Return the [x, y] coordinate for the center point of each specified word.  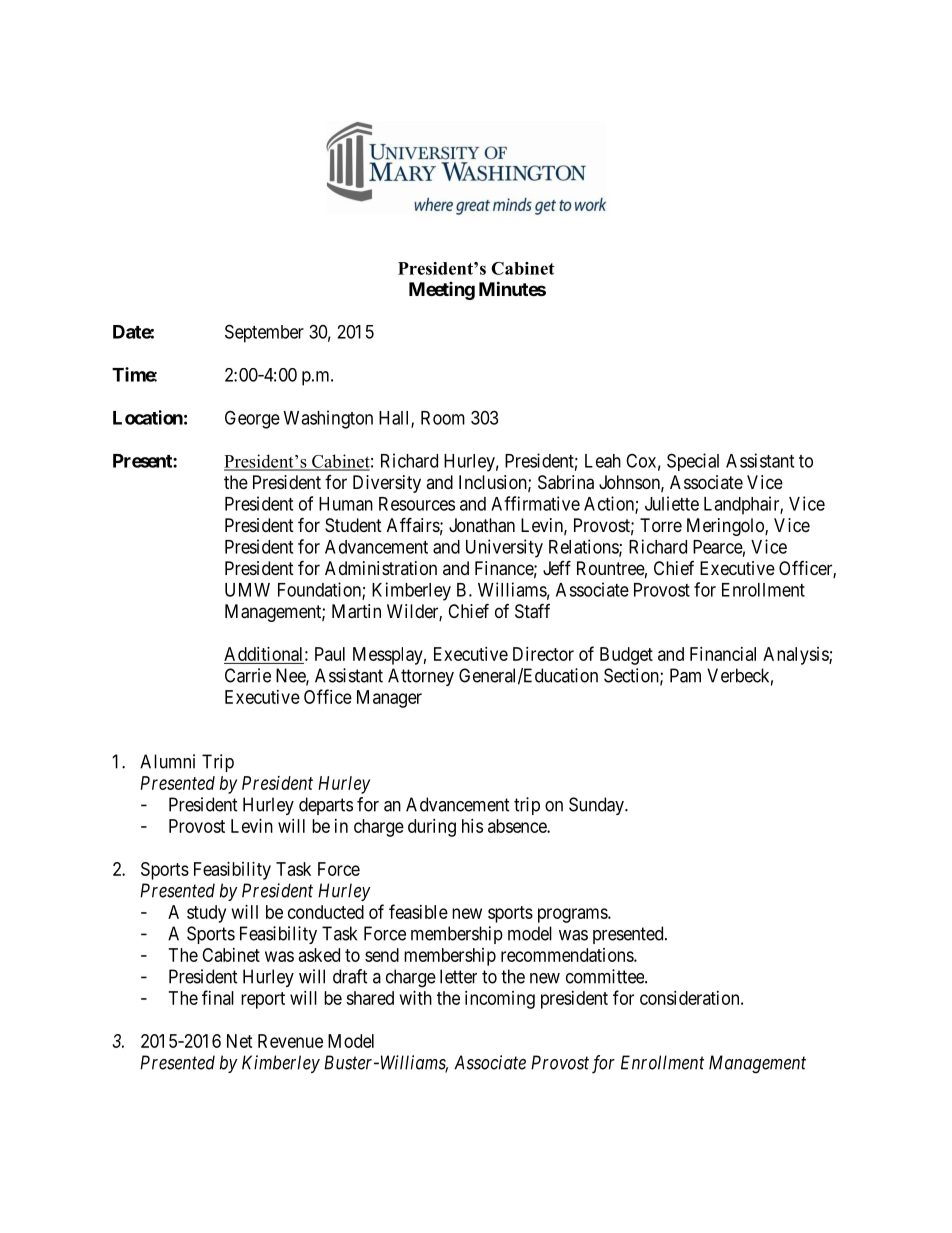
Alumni [167, 761]
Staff [532, 611]
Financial [723, 654]
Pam [685, 675]
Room [443, 418]
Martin [356, 611]
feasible [418, 911]
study [206, 914]
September [264, 333]
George [252, 419]
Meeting [442, 291]
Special [693, 462]
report [263, 1000]
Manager [389, 699]
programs [573, 915]
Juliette [672, 503]
